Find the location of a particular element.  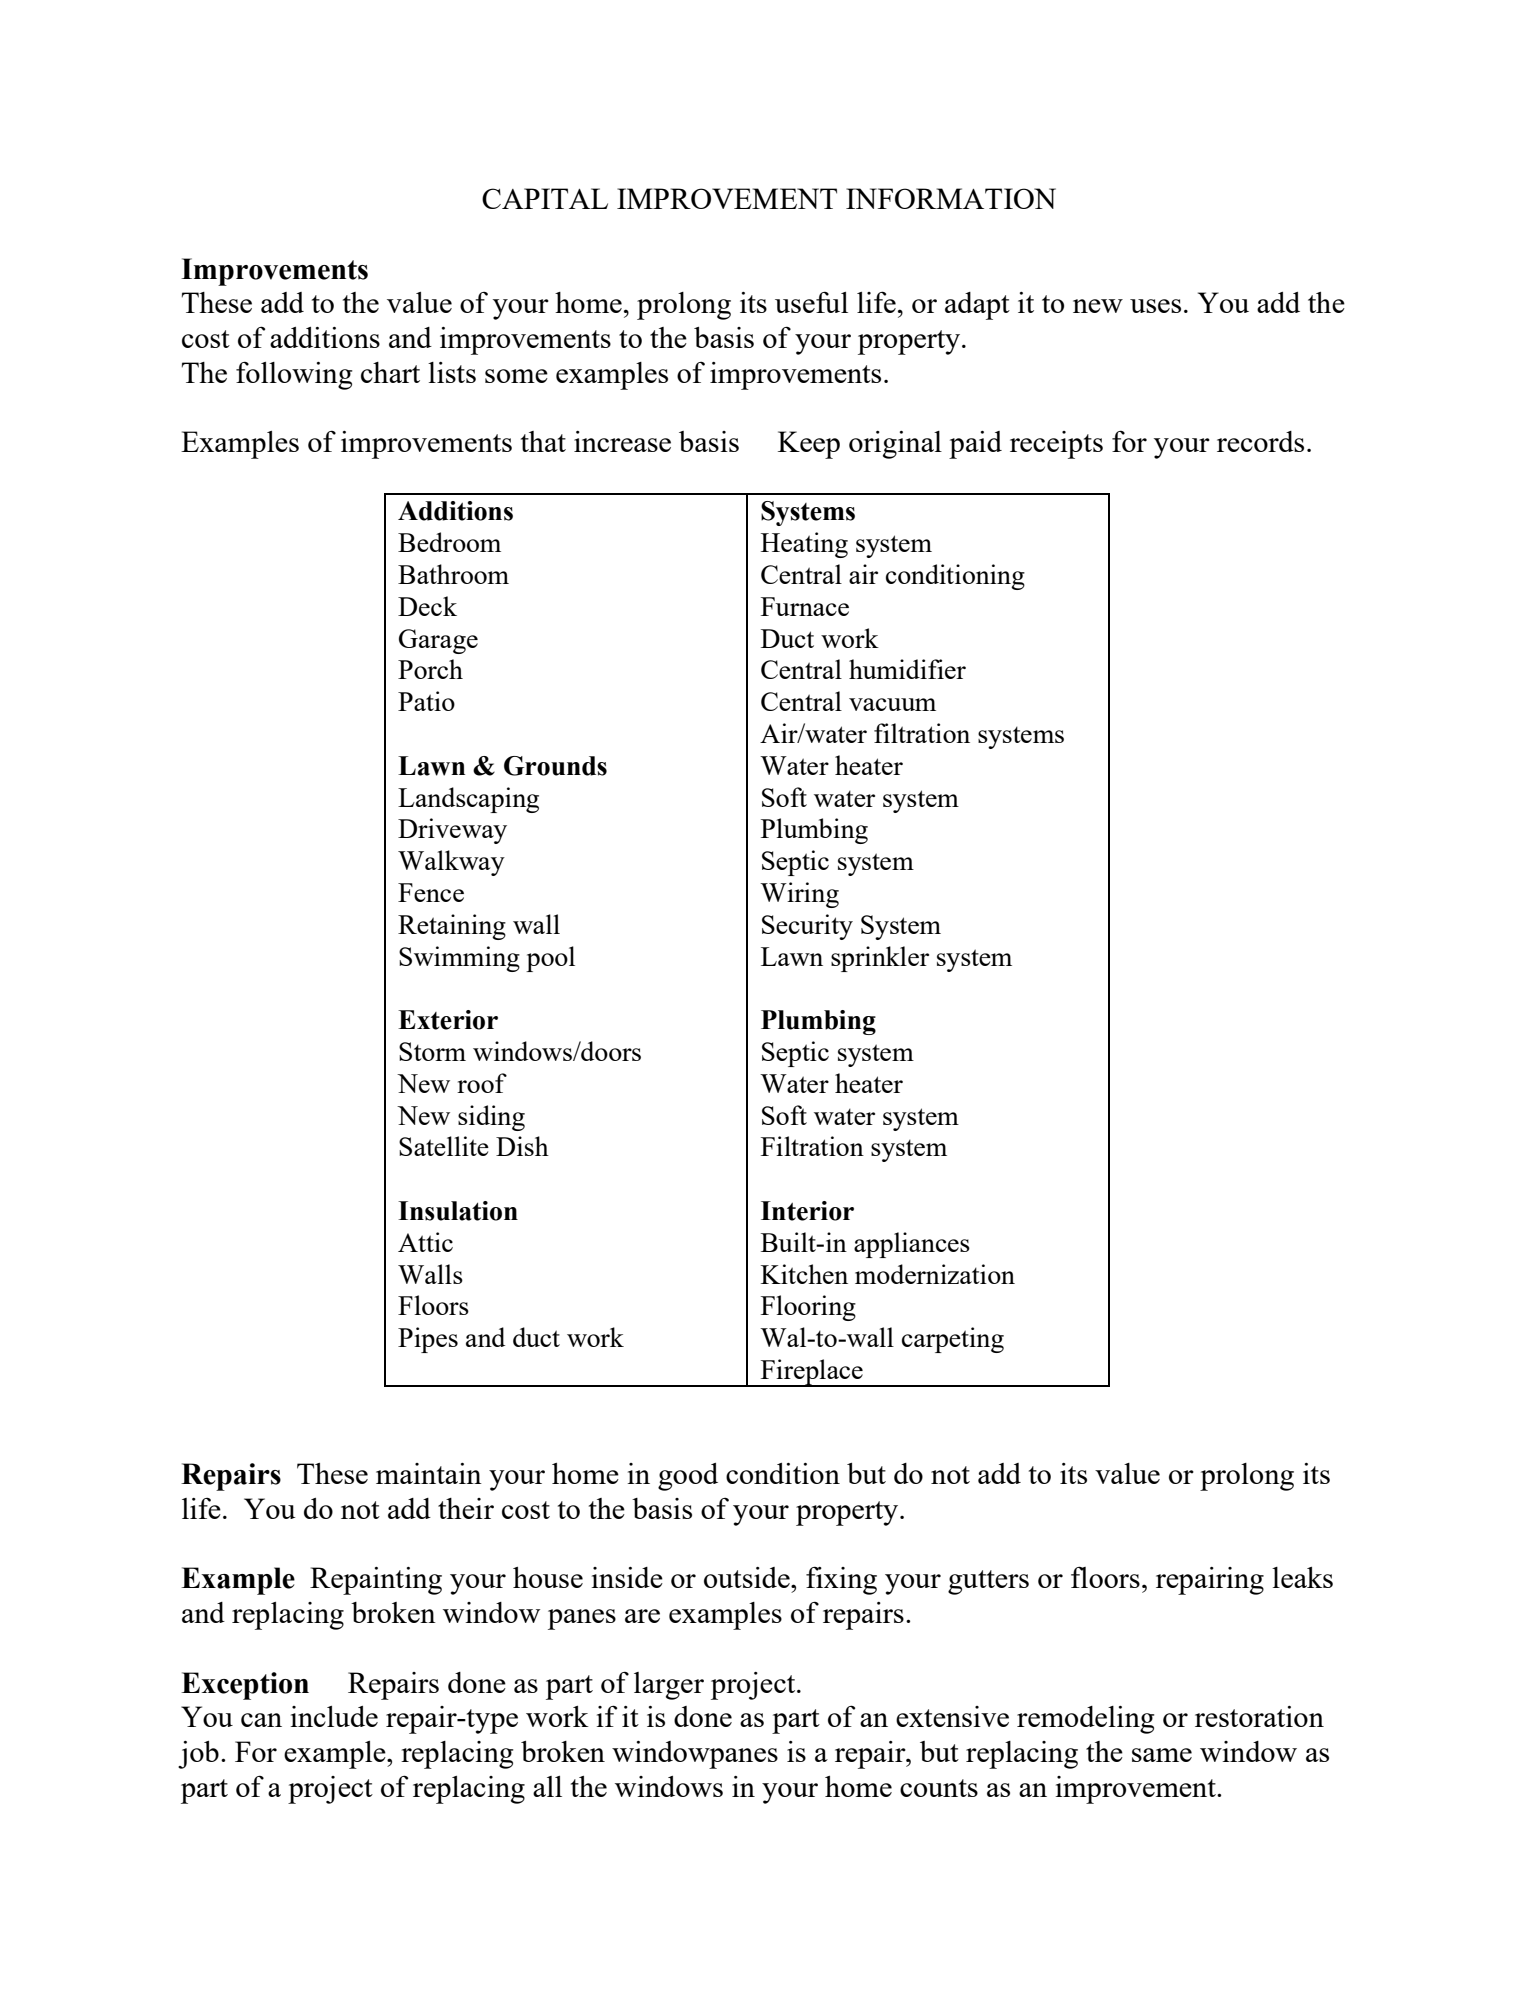

useful is located at coordinates (811, 302).
